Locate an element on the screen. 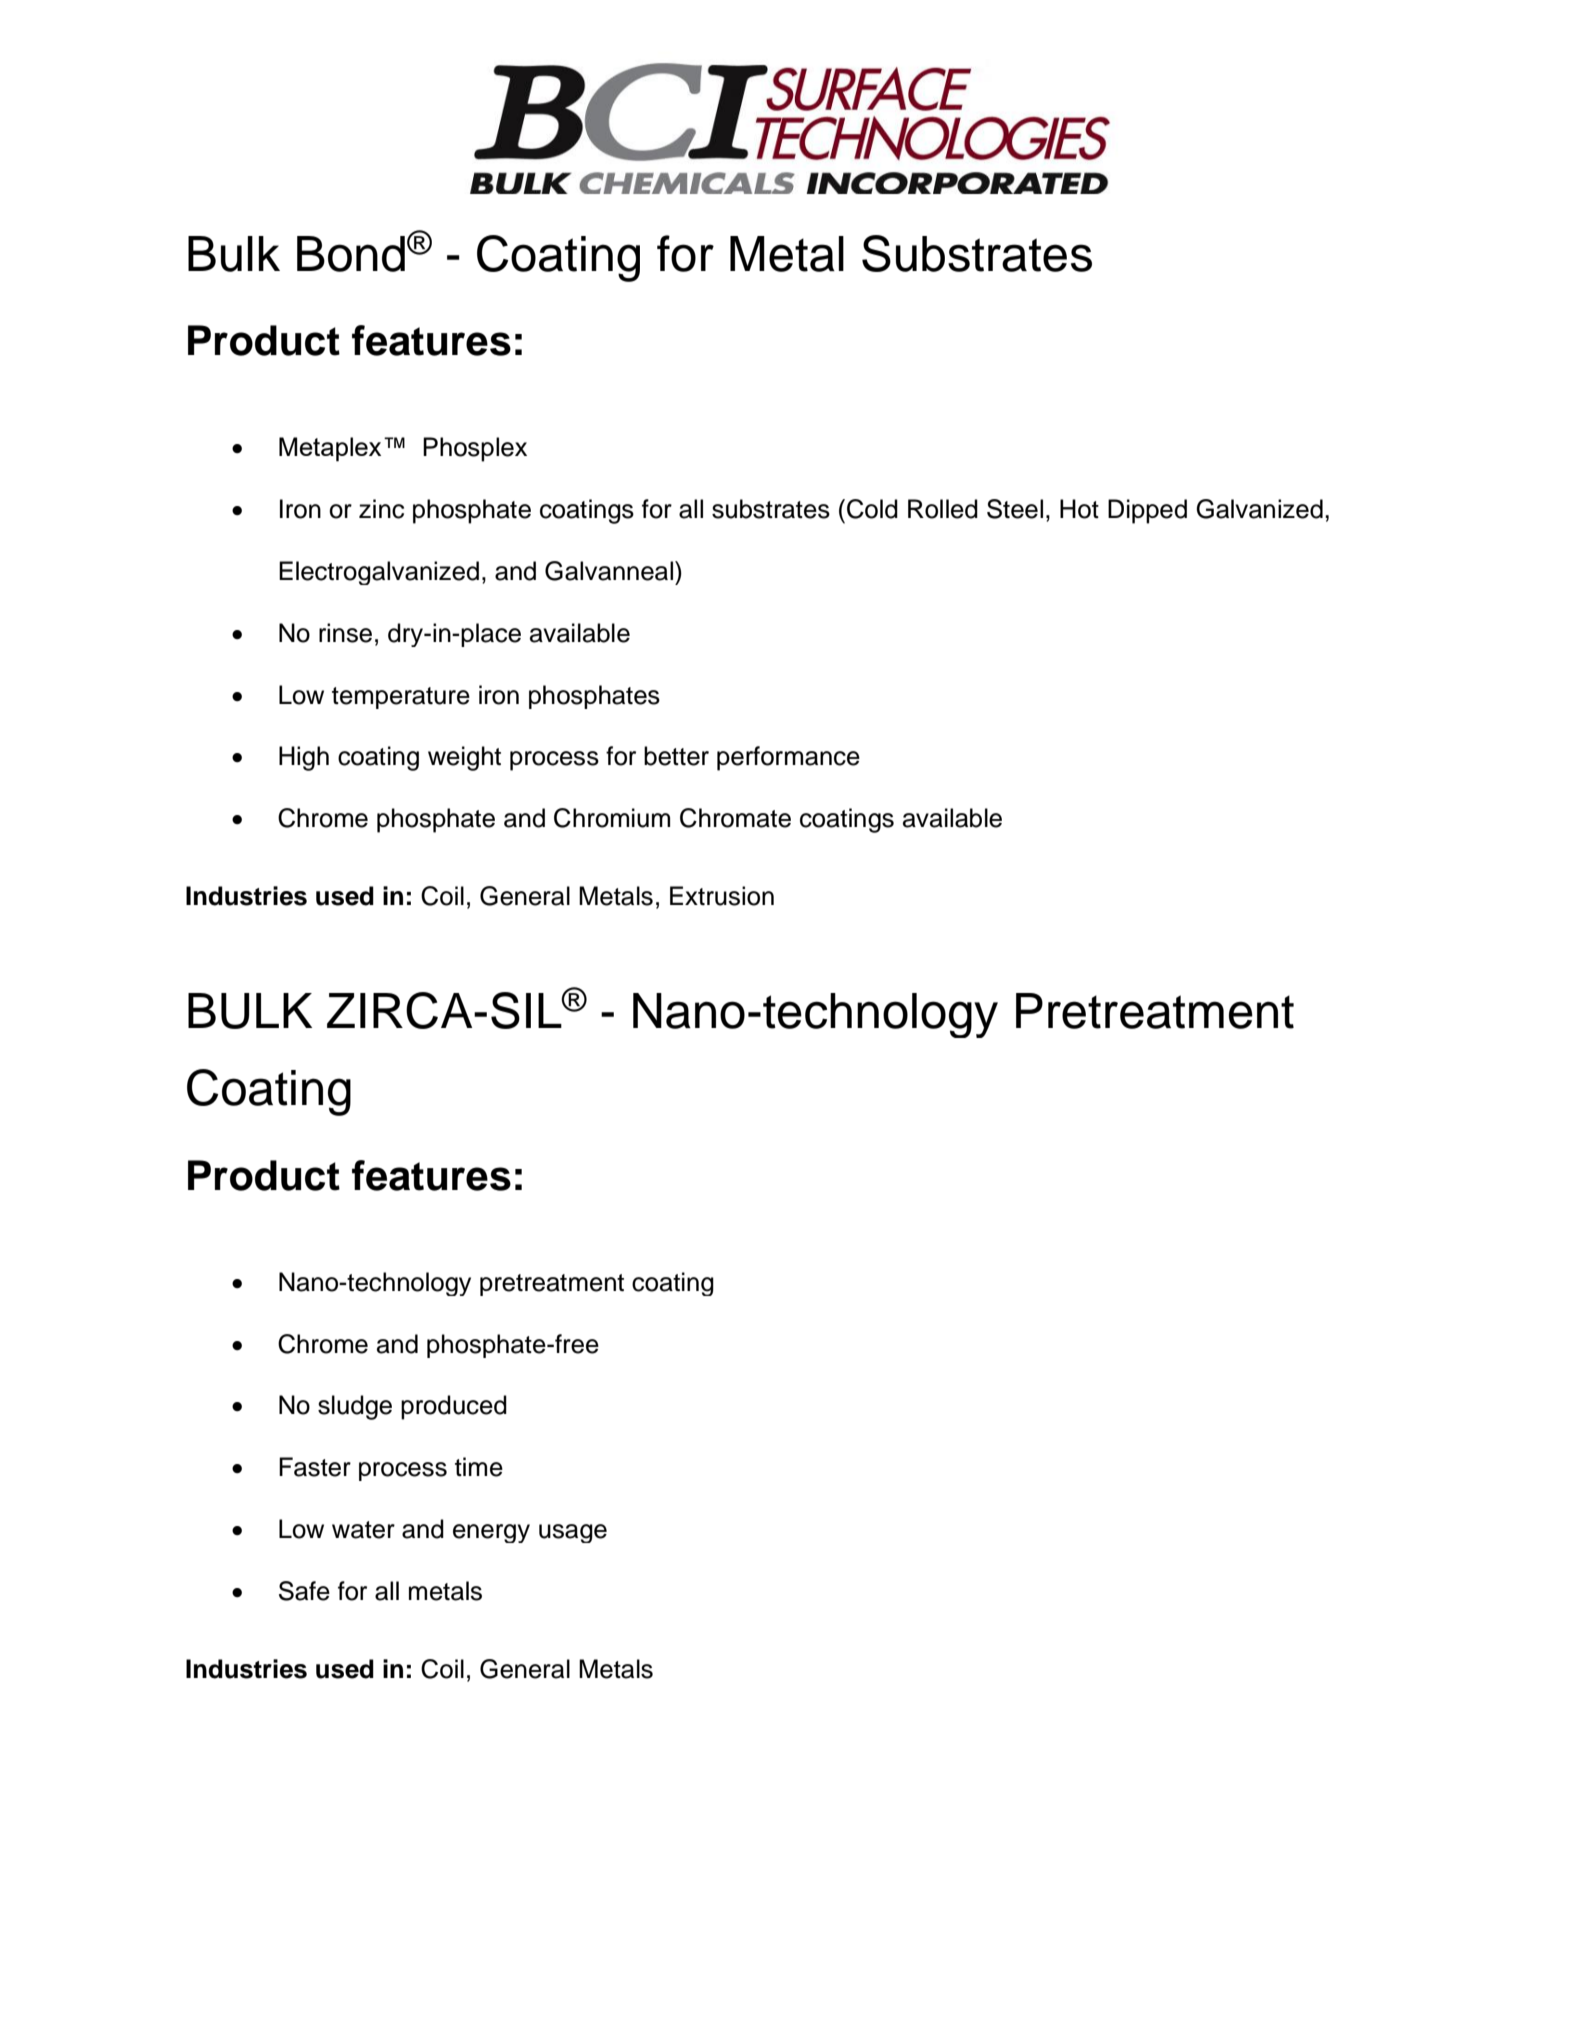  sludge is located at coordinates (355, 1407).
